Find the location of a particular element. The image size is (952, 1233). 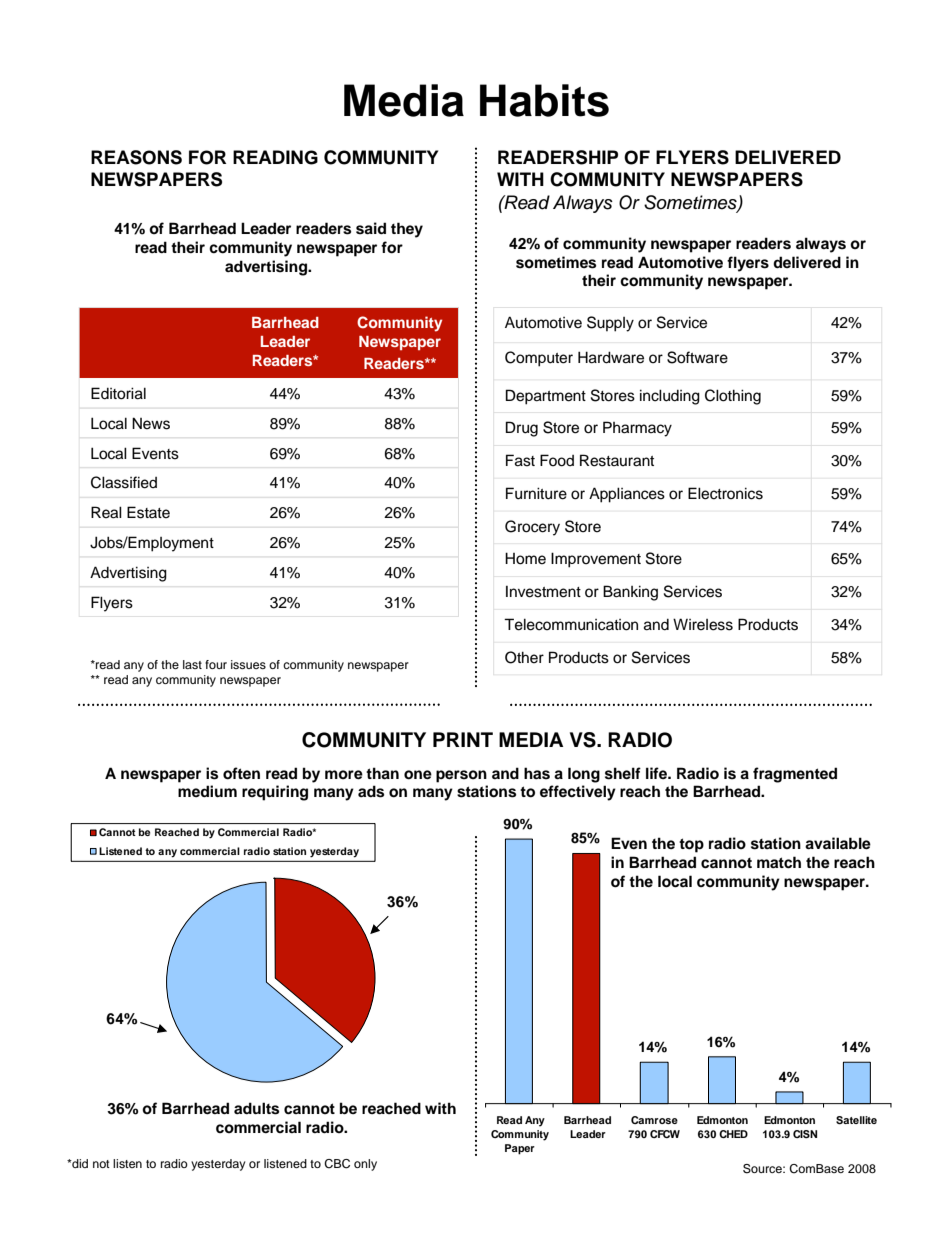

Wireless is located at coordinates (703, 624).
